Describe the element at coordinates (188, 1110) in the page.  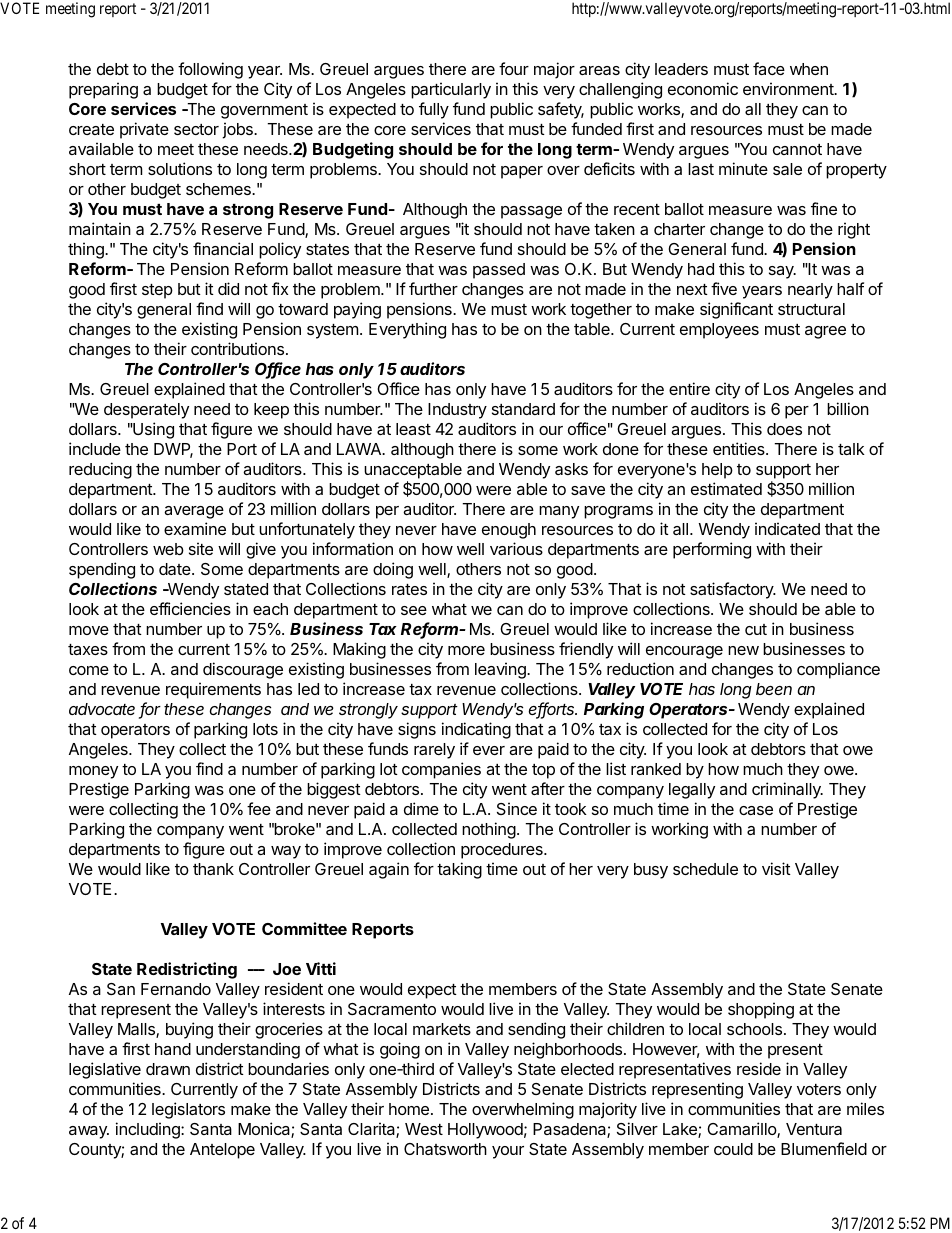
I see `legislators` at that location.
